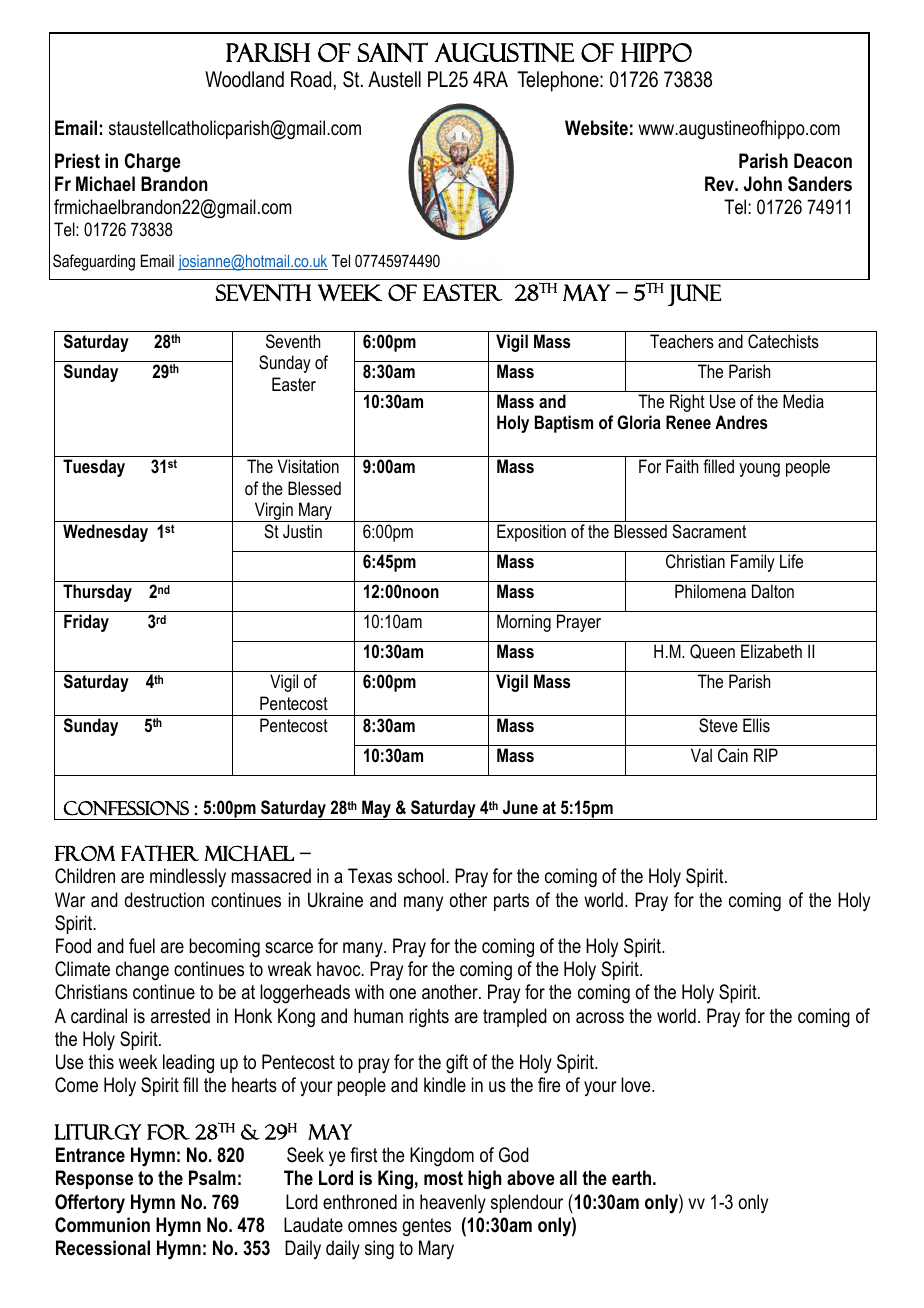 The height and width of the screenshot is (1308, 924). Describe the element at coordinates (453, 1204) in the screenshot. I see `heavenly` at that location.
